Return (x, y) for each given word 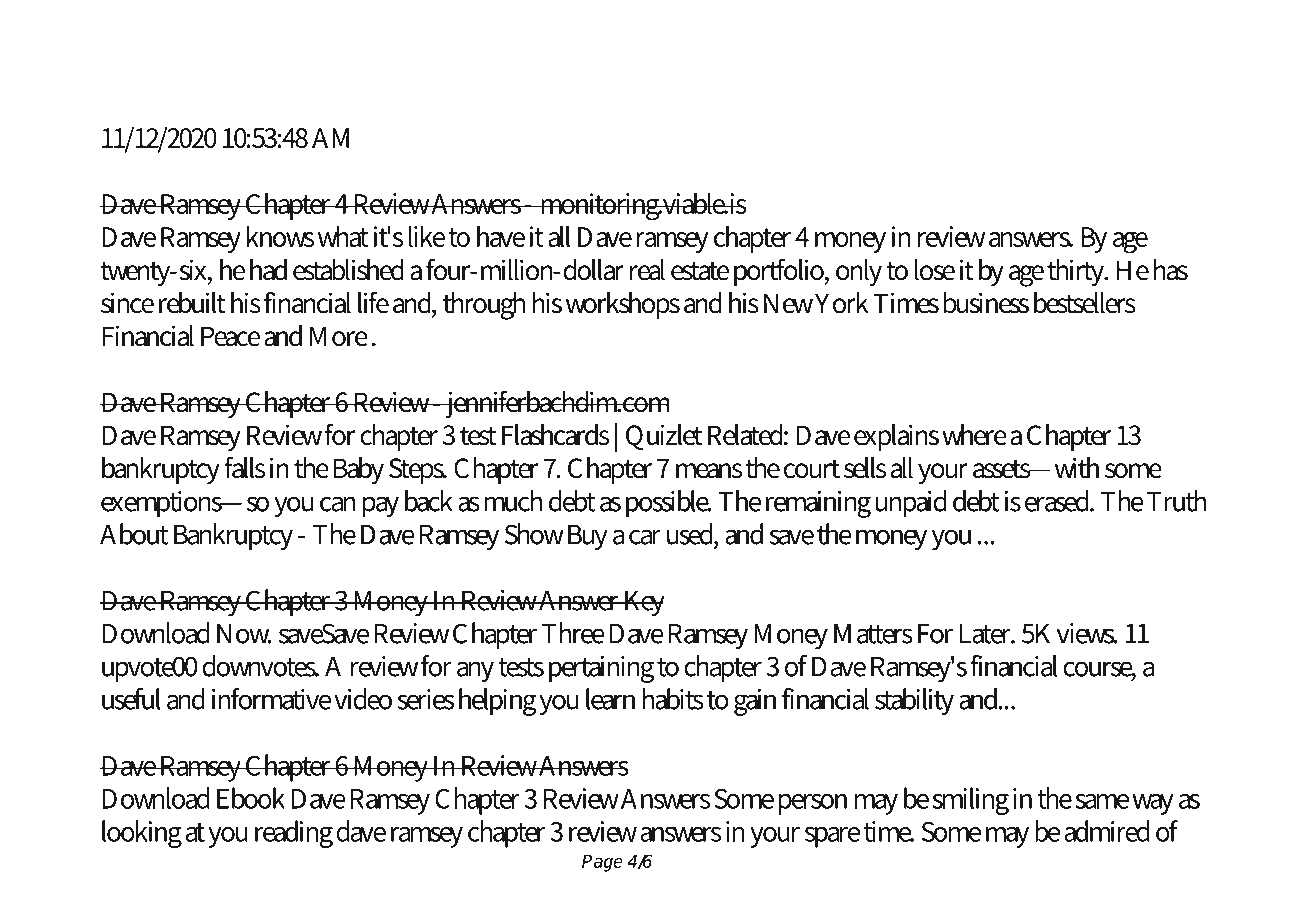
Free (228, 53)
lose (935, 270)
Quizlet (664, 437)
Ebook (251, 798)
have (501, 236)
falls (244, 467)
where (974, 435)
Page (602, 863)
